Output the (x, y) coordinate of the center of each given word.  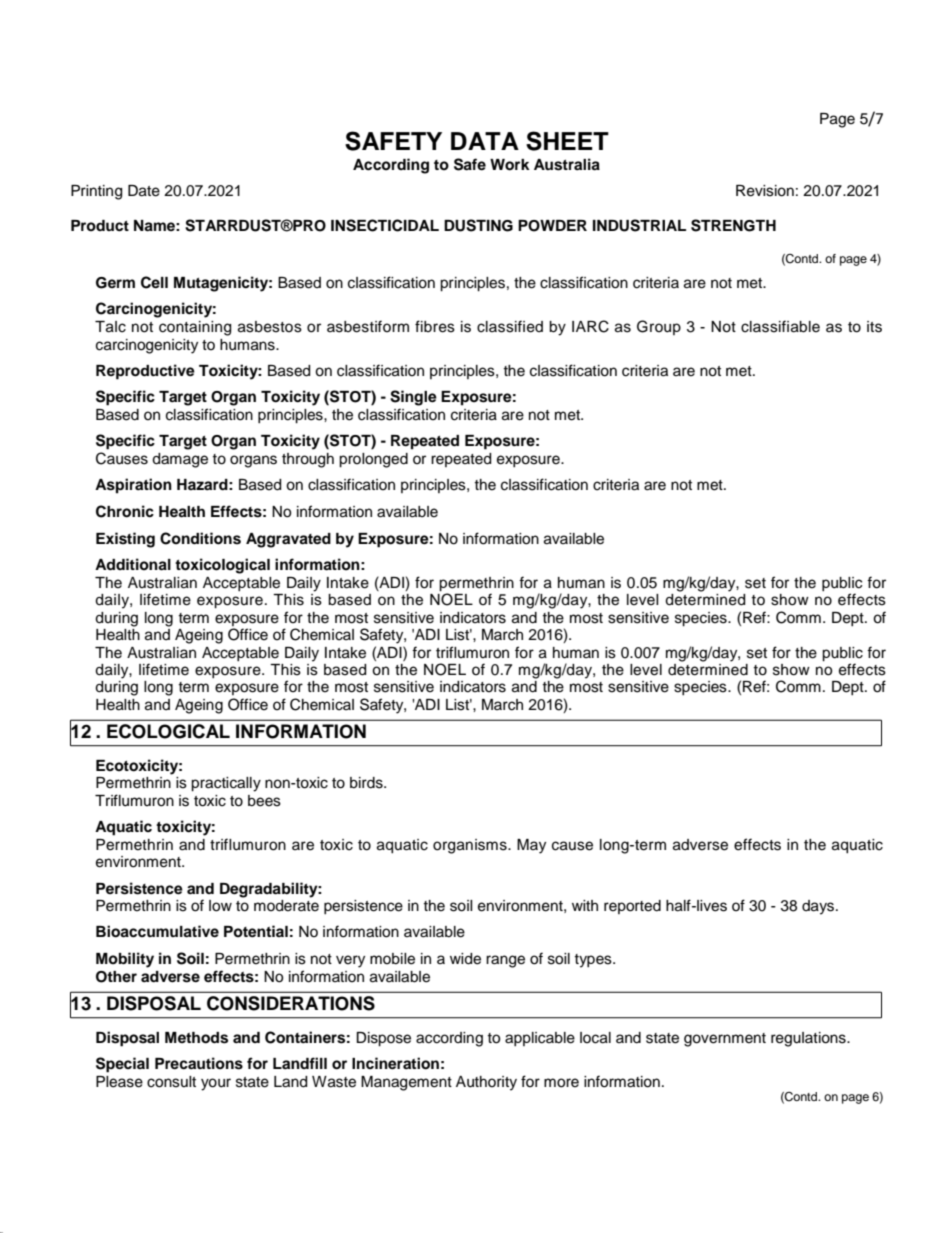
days (819, 907)
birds (367, 783)
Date (144, 191)
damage (180, 460)
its (874, 327)
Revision (765, 191)
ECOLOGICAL (168, 731)
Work (510, 165)
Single (413, 398)
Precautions (199, 1063)
